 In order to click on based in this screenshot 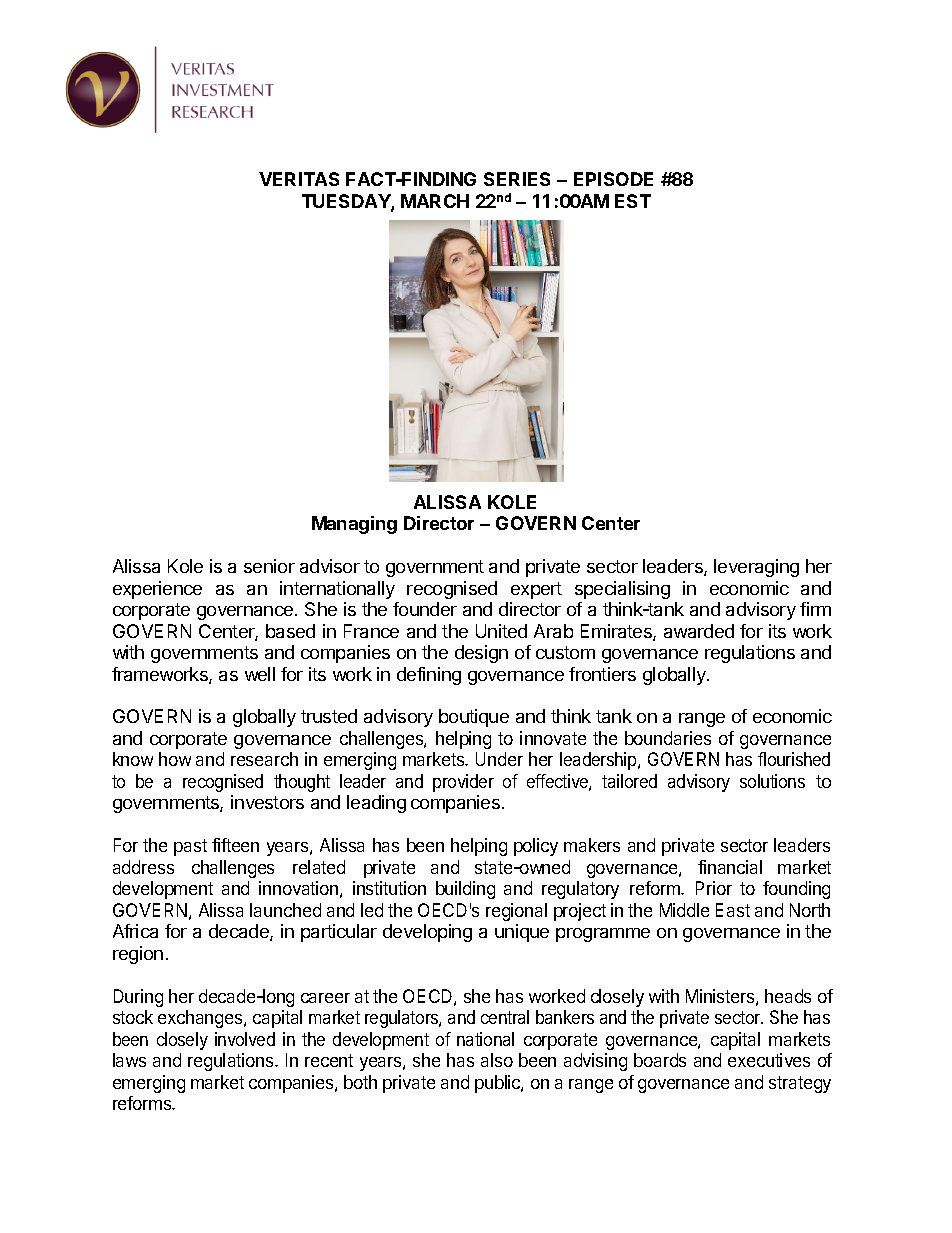, I will do `click(290, 631)`.
